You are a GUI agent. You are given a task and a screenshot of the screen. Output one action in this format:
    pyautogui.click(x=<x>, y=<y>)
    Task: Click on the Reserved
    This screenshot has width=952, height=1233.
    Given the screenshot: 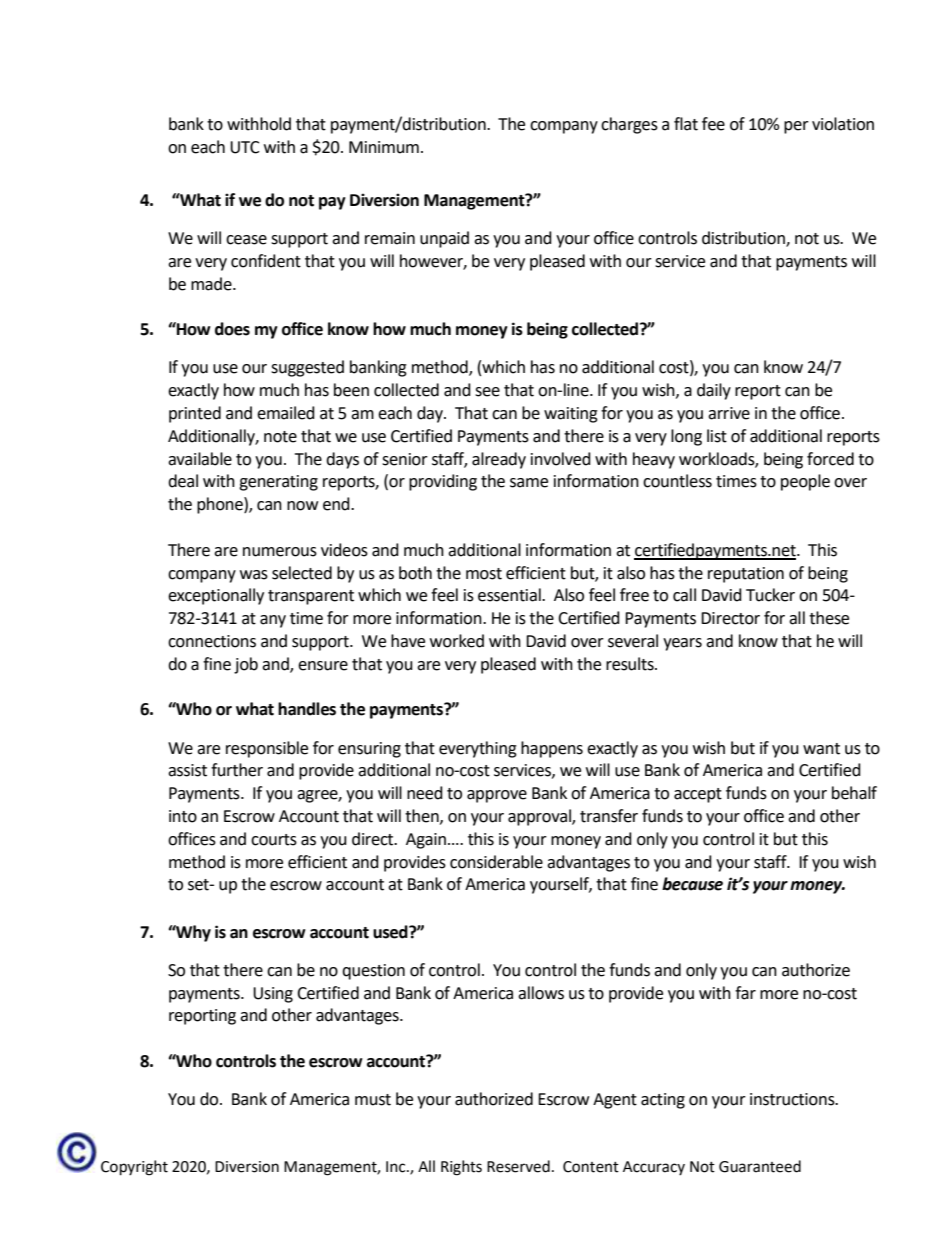 What is the action you would take?
    pyautogui.click(x=518, y=1166)
